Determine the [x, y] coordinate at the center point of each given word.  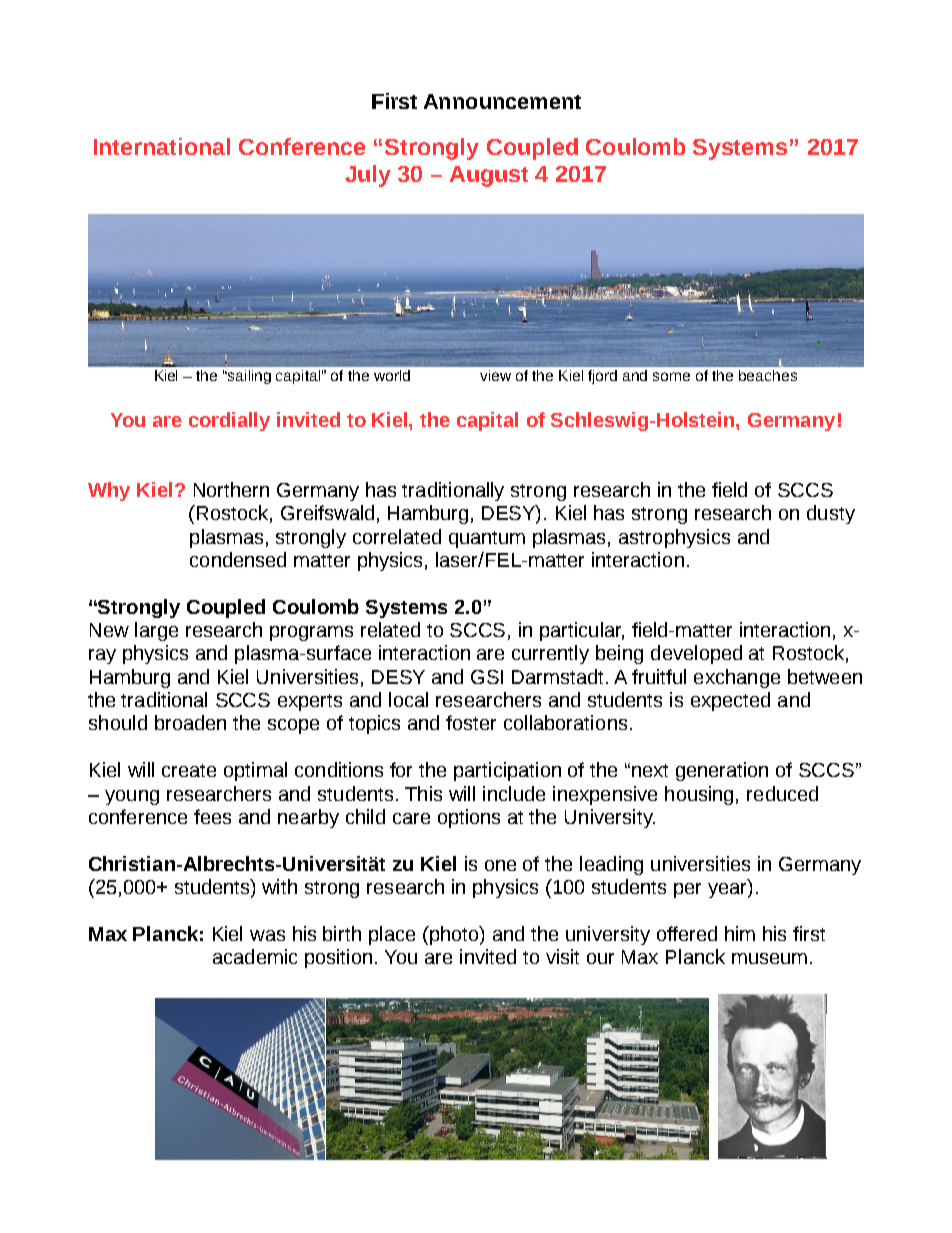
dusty [831, 514]
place [392, 935]
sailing [248, 377]
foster [471, 722]
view [495, 375]
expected [730, 701]
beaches [768, 375]
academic [255, 956]
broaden [190, 722]
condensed [238, 559]
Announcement [502, 101]
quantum [487, 539]
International [162, 146]
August [489, 176]
